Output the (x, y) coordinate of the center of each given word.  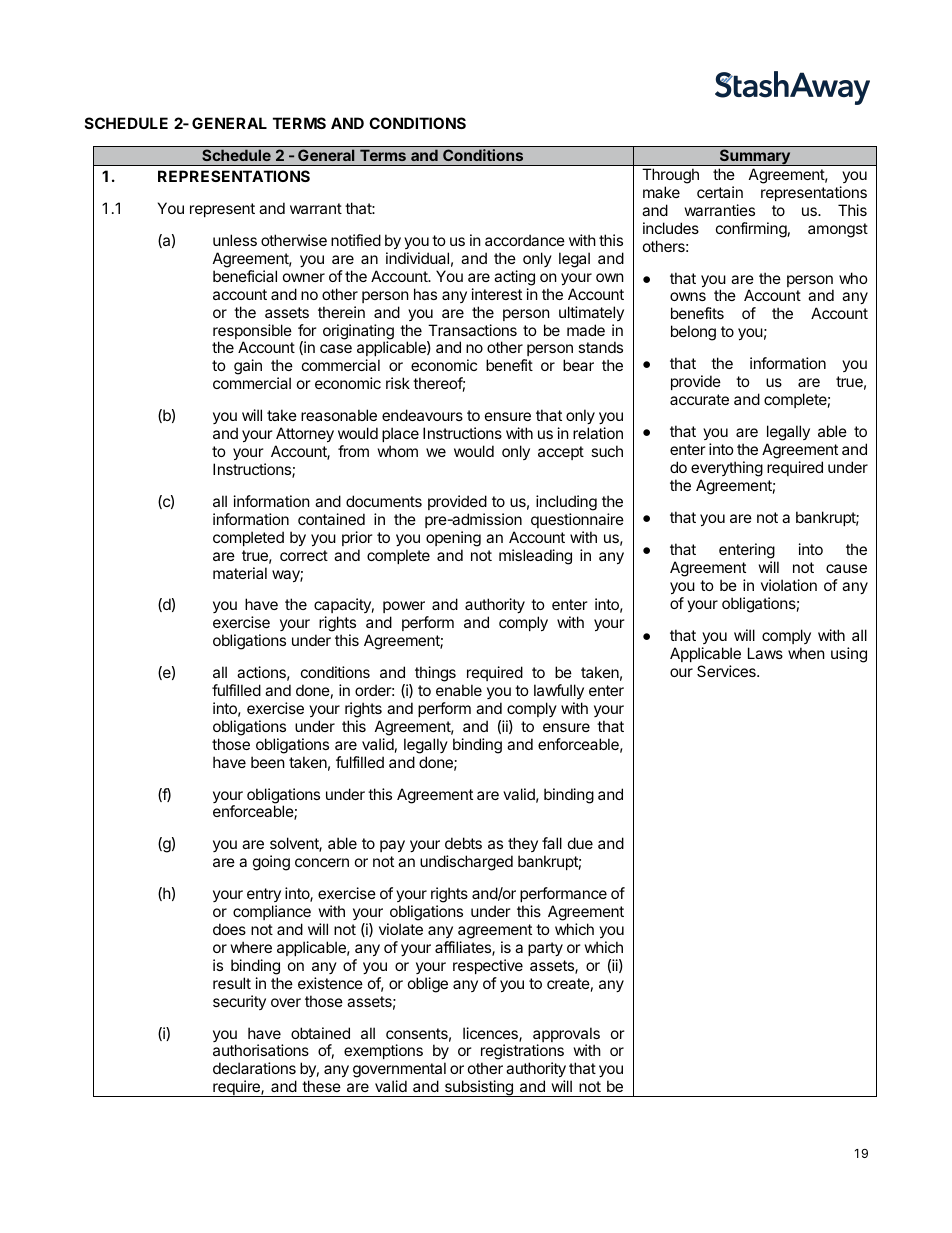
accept (561, 453)
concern (322, 862)
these (321, 1086)
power (404, 607)
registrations (522, 1053)
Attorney (305, 434)
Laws (765, 653)
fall (552, 843)
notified (356, 240)
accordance (525, 240)
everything (727, 470)
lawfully (559, 691)
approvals (566, 1036)
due (580, 843)
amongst (838, 230)
